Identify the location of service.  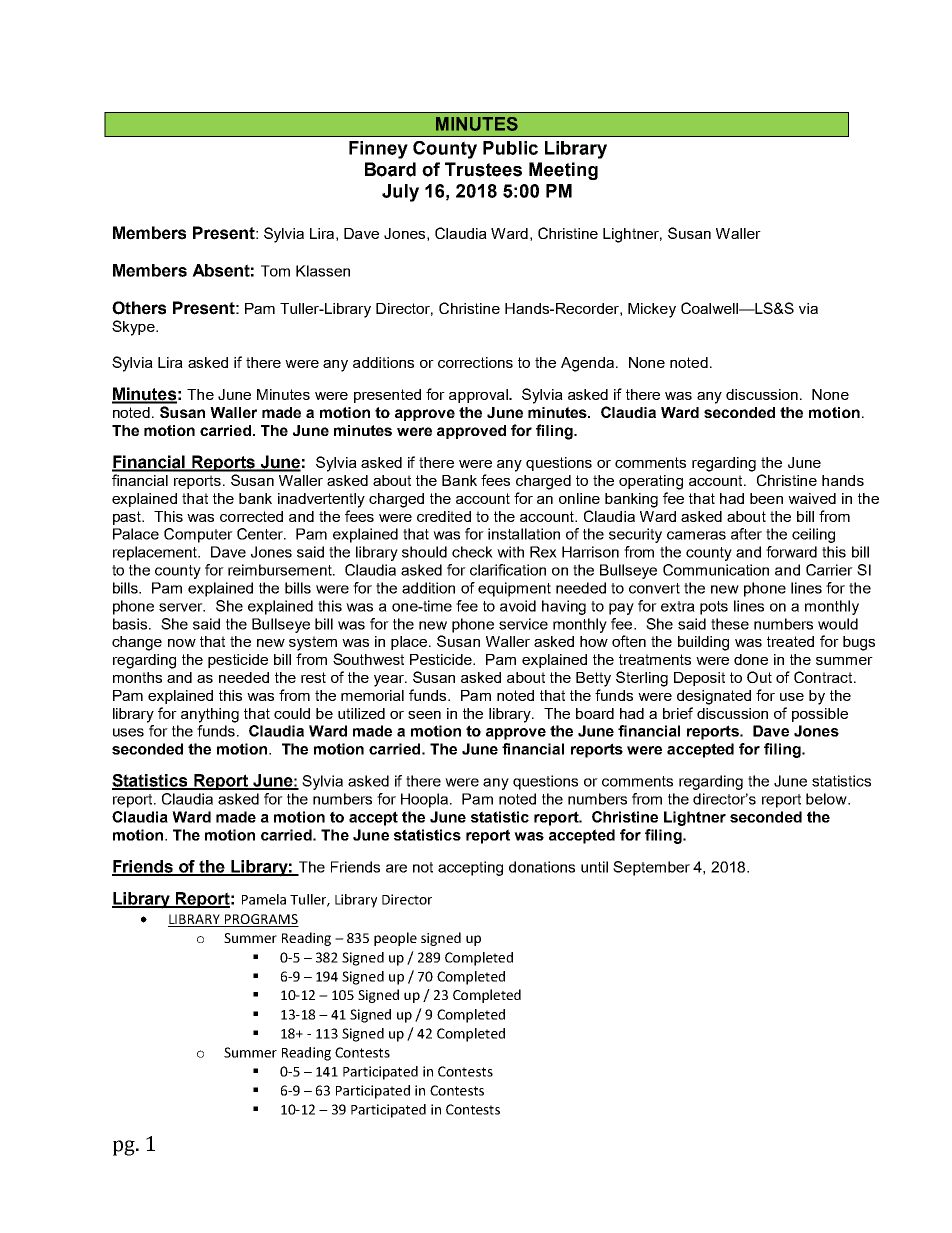
(523, 624).
